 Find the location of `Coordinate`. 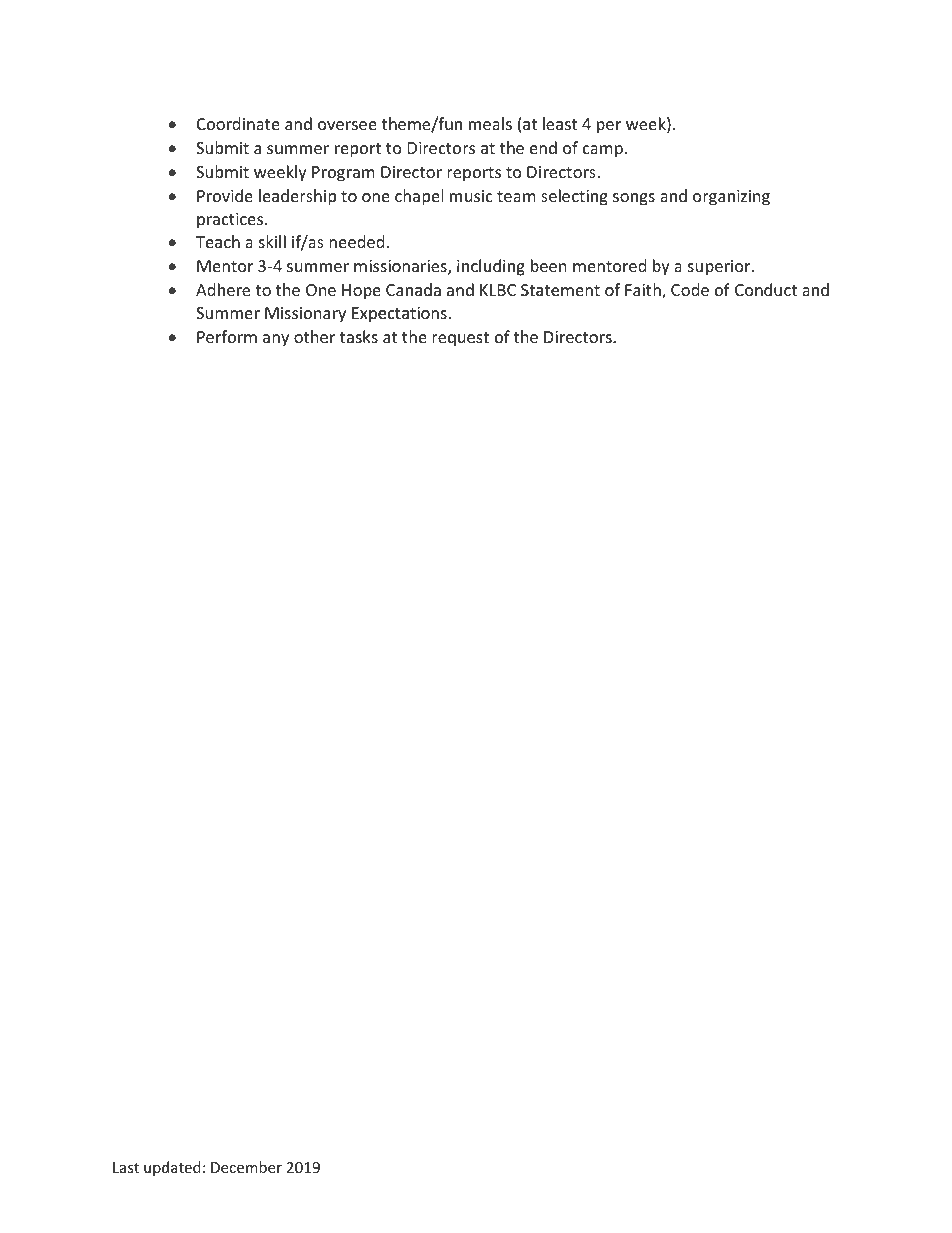

Coordinate is located at coordinates (238, 123).
